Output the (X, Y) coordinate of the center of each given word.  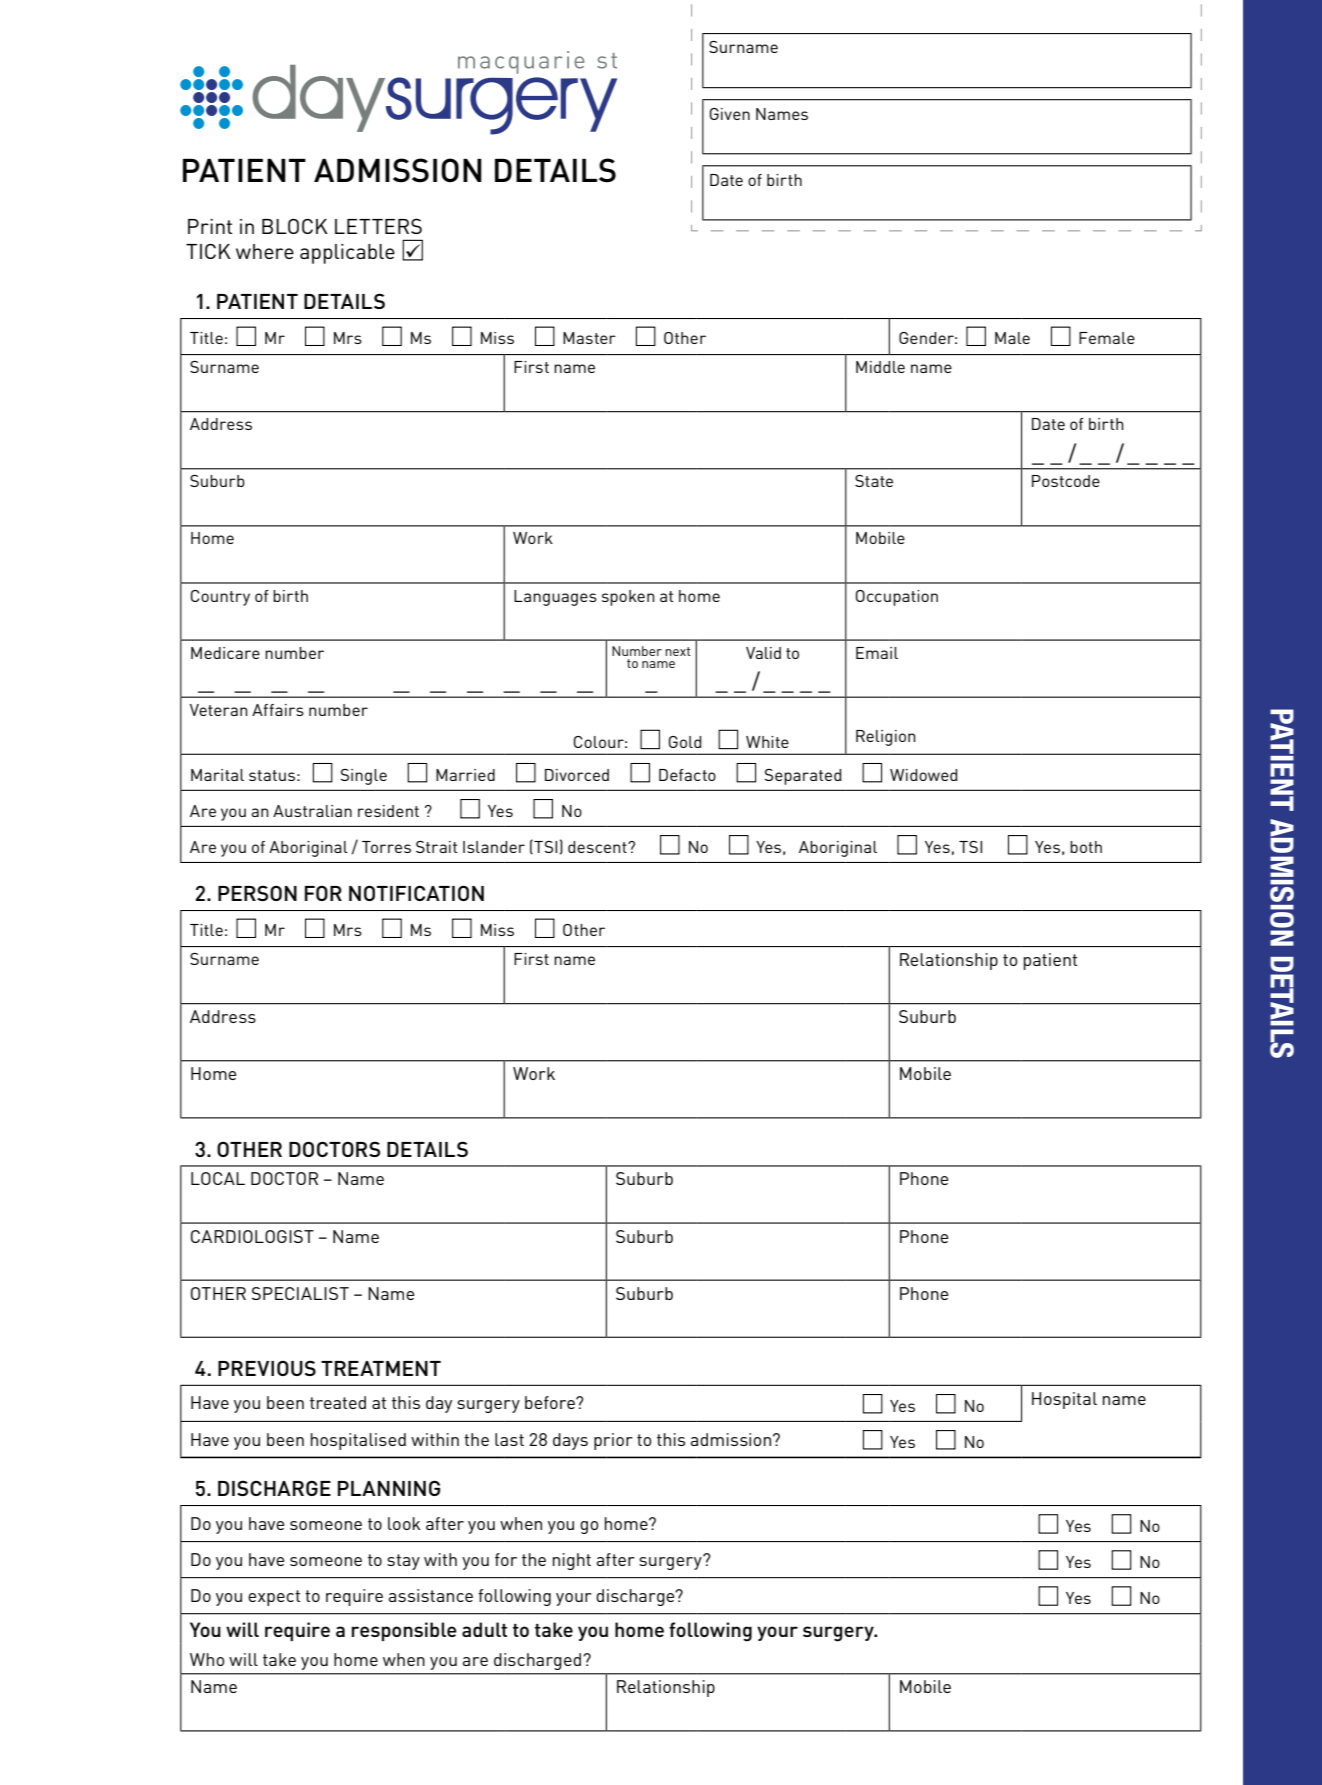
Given (730, 114)
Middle (880, 367)
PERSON (257, 893)
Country (220, 598)
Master (589, 338)
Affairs (278, 710)
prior (613, 1441)
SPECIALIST (300, 1293)
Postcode (1066, 481)
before (551, 1402)
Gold (685, 742)
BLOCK (295, 226)
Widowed (923, 775)
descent (598, 847)
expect (274, 1598)
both (1086, 847)
